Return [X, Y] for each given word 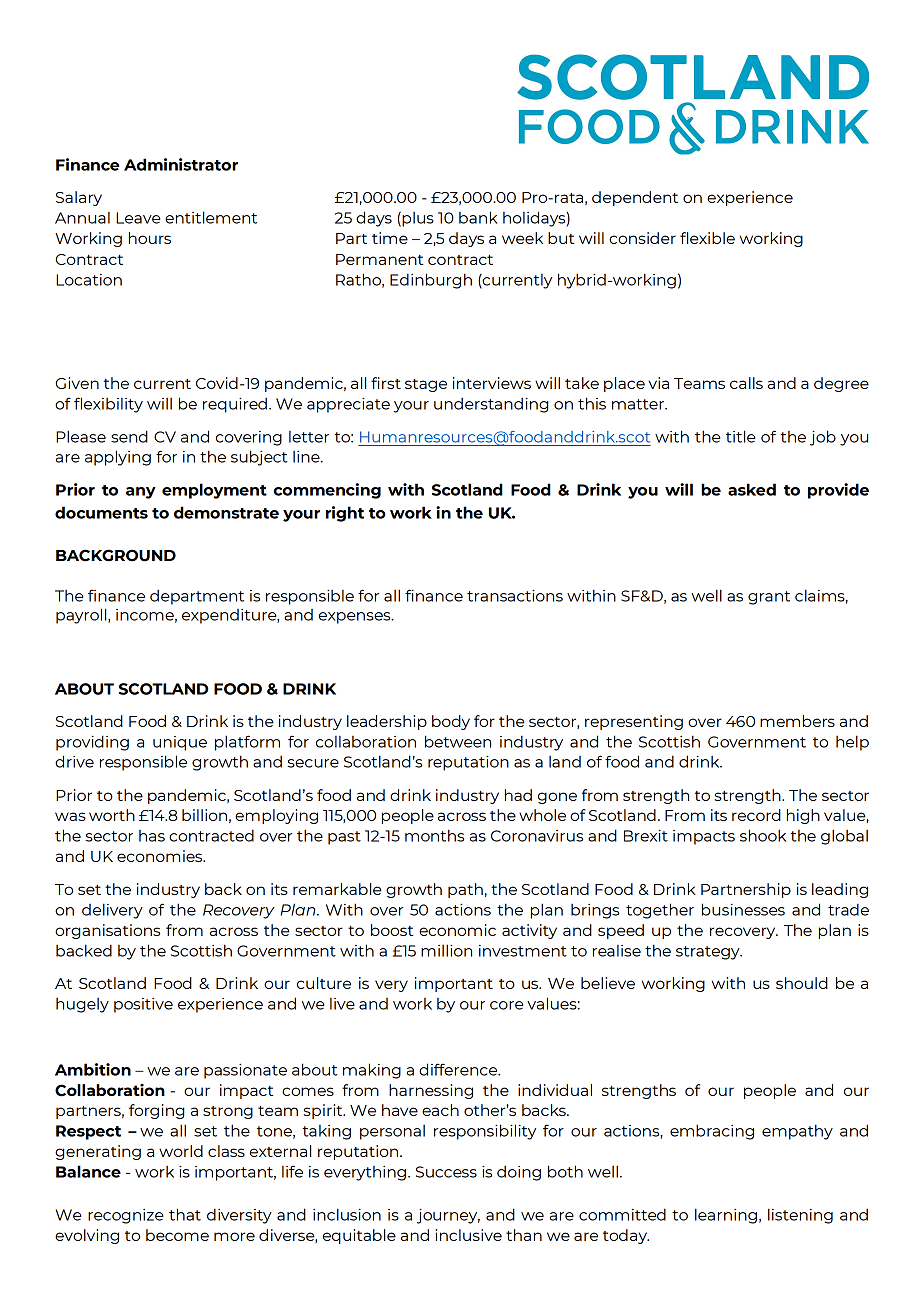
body [451, 722]
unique [180, 743]
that [185, 1214]
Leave [138, 218]
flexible [707, 238]
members [797, 721]
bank [478, 217]
